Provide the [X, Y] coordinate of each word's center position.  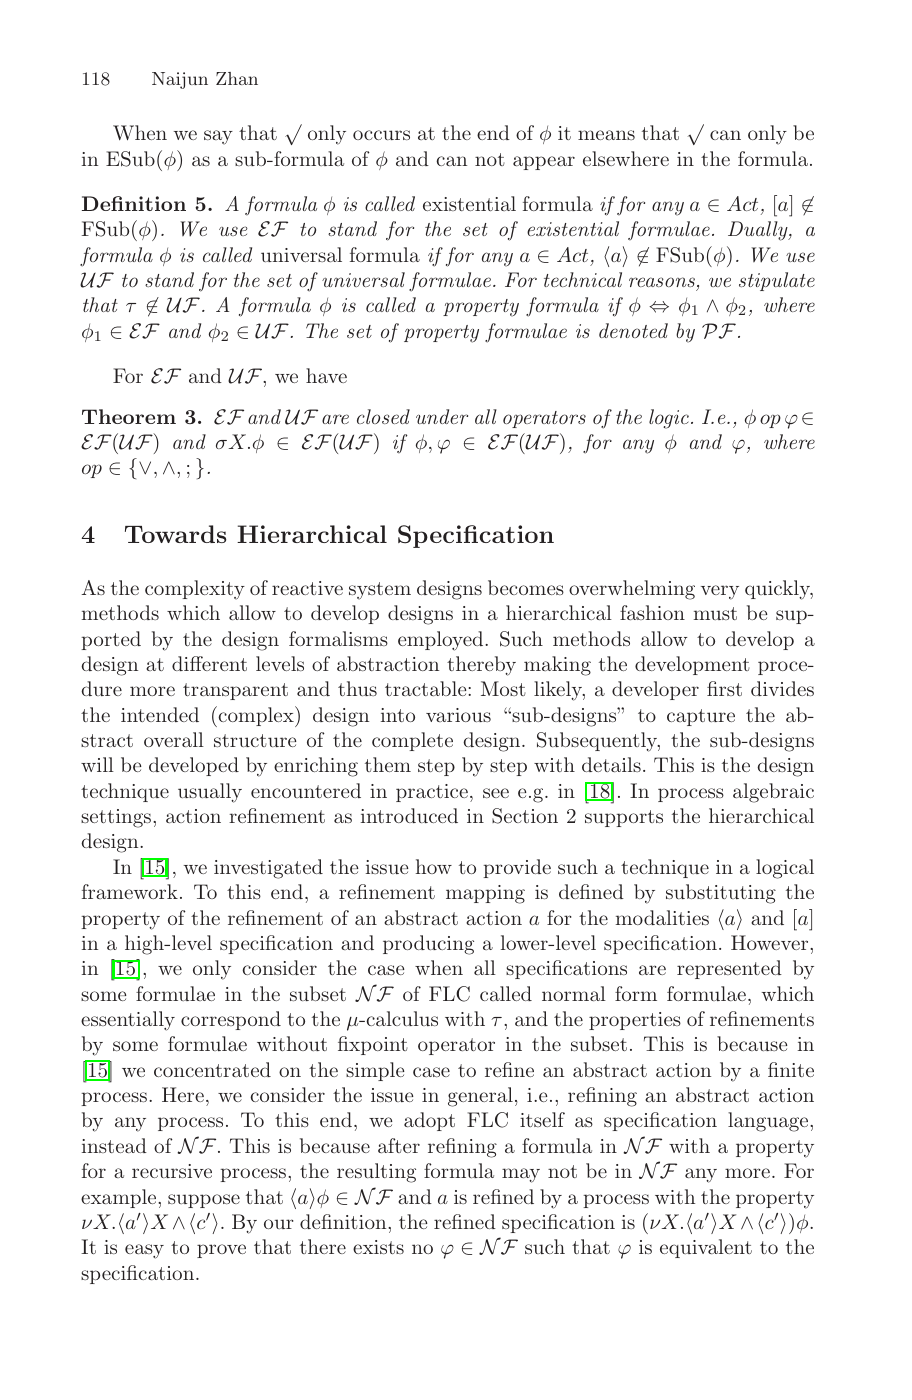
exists [378, 1247]
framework [130, 891]
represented [729, 969]
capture [701, 717]
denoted [633, 330]
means [606, 135]
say [218, 137]
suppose [204, 1201]
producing [428, 945]
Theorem [129, 416]
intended [160, 714]
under [442, 416]
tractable [427, 688]
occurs [381, 135]
